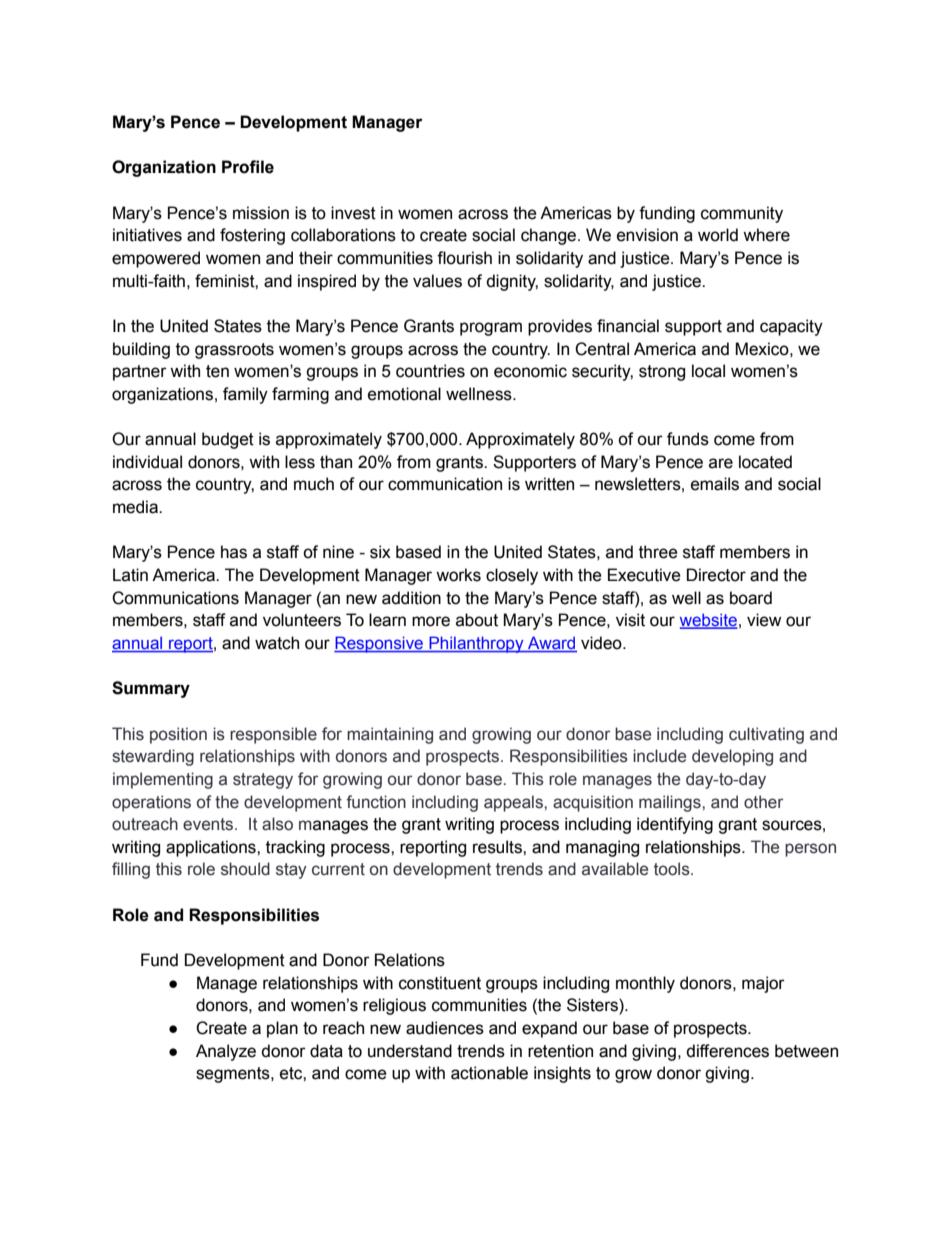 The height and width of the page is (1233, 952). What do you see at coordinates (742, 214) in the page?
I see `community` at bounding box center [742, 214].
